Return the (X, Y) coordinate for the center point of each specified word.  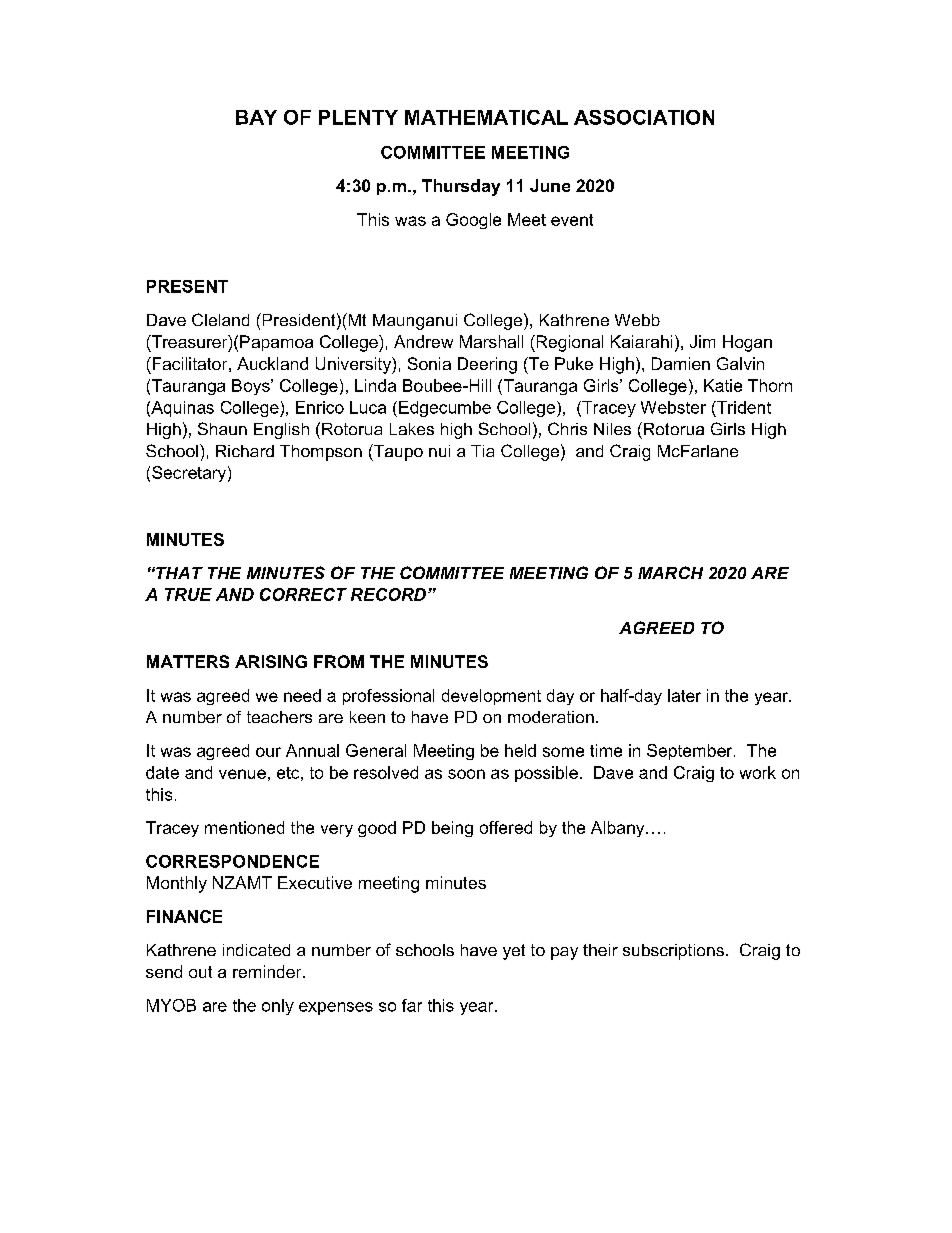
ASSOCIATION (644, 117)
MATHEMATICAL (486, 117)
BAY (256, 117)
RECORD (390, 594)
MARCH (670, 572)
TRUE (188, 594)
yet (514, 952)
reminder (268, 971)
